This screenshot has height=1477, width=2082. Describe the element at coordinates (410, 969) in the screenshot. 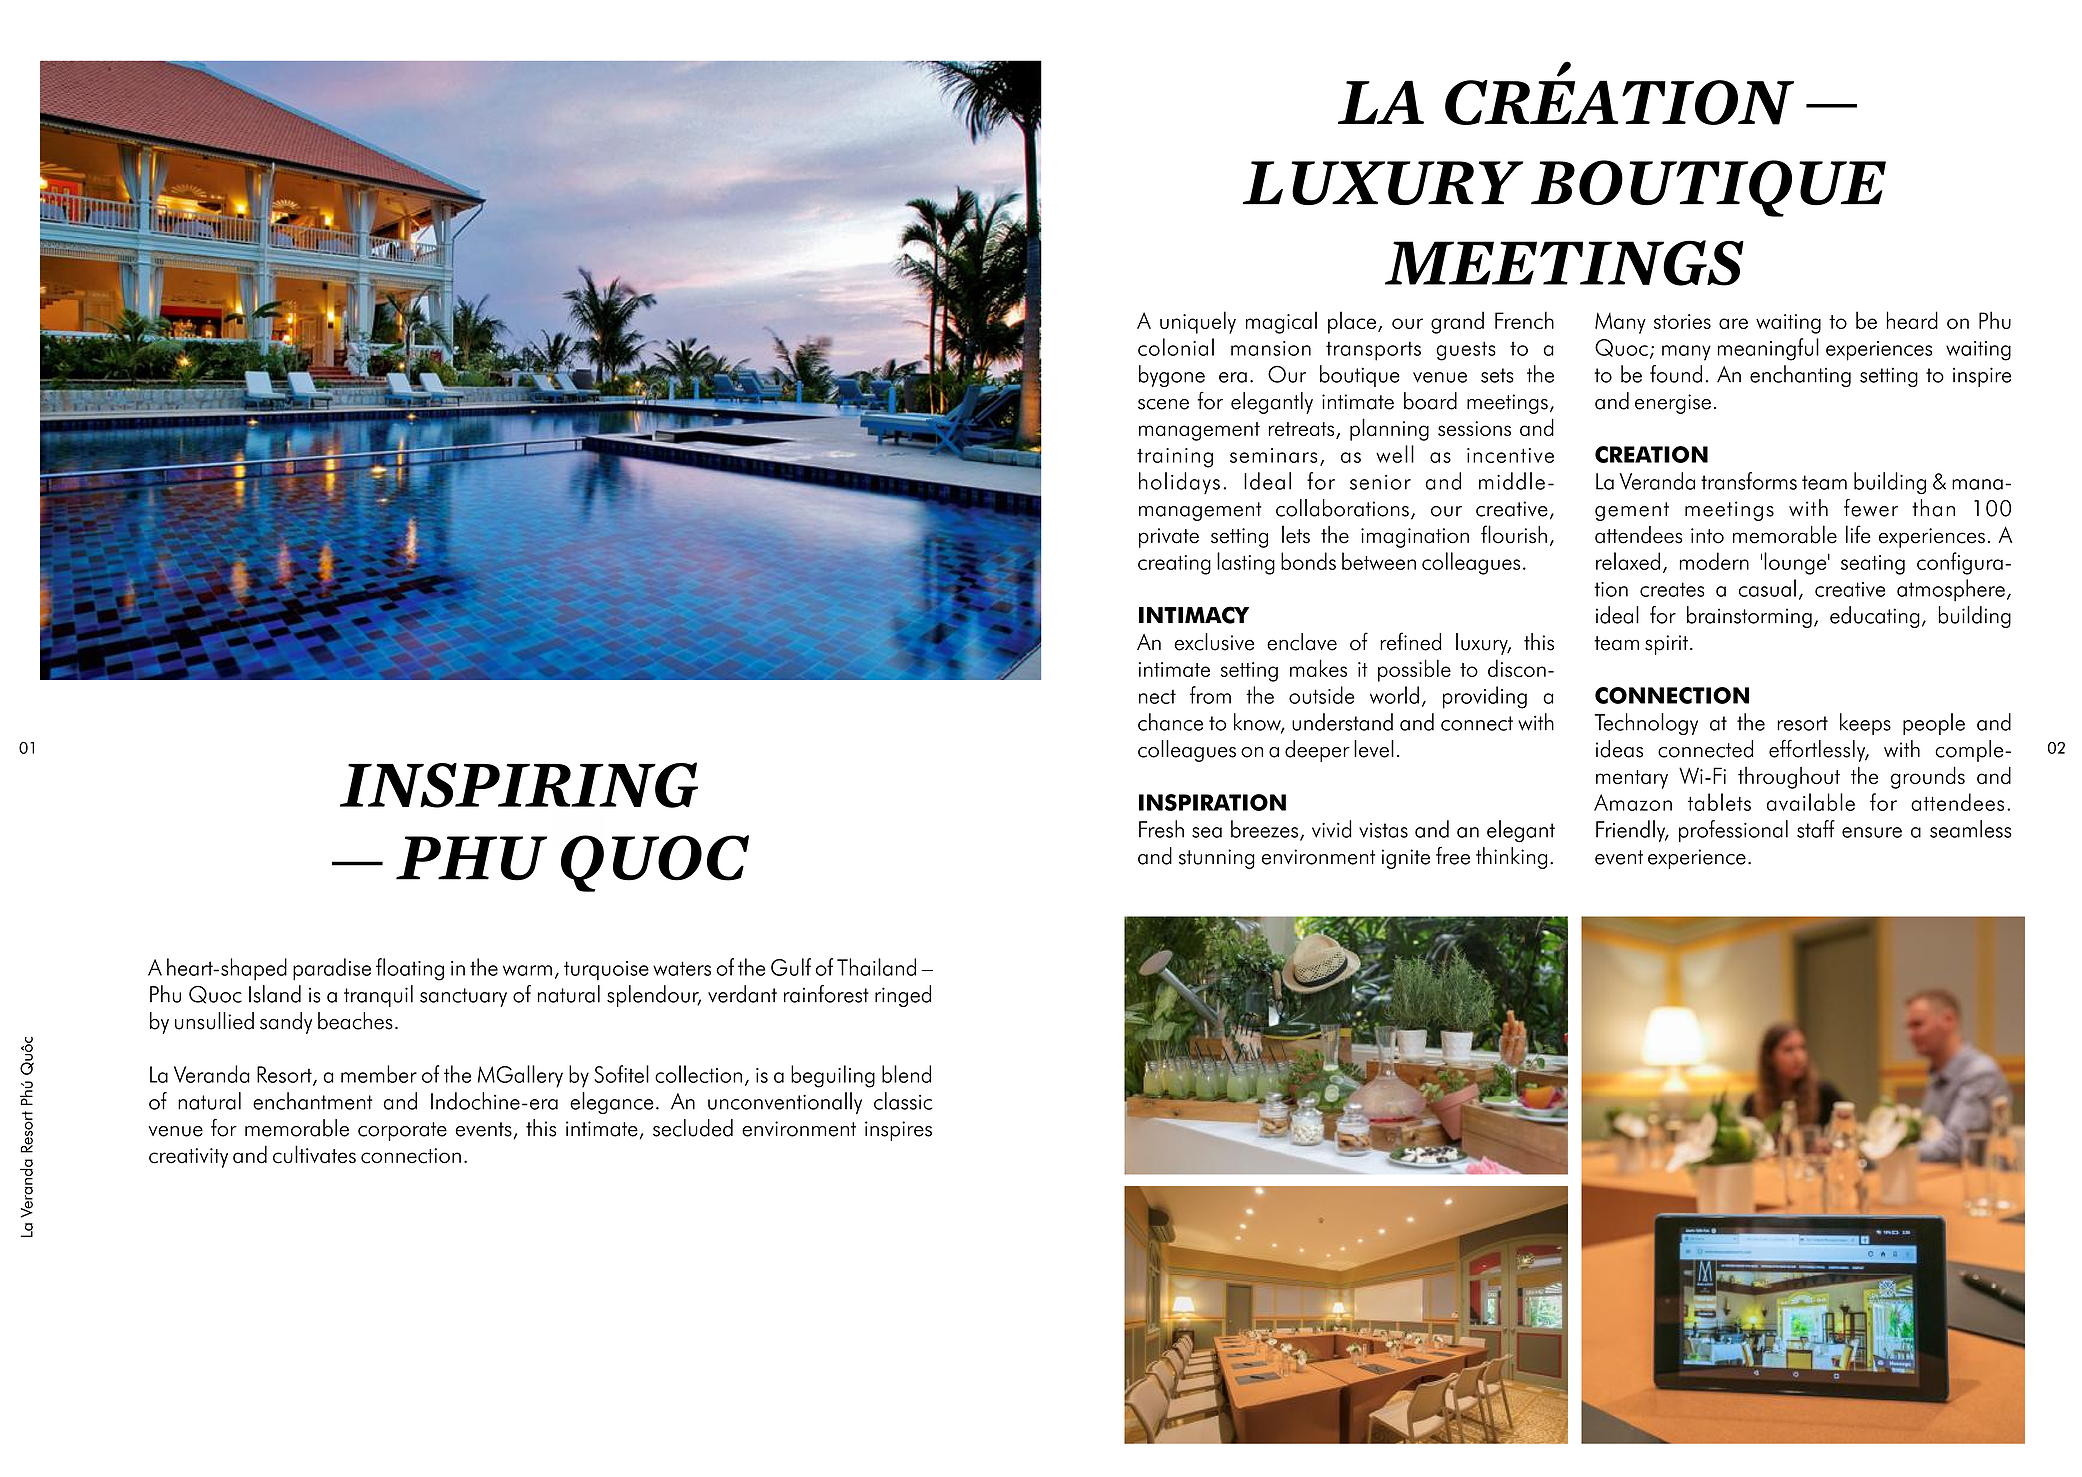

I see `floating` at that location.
